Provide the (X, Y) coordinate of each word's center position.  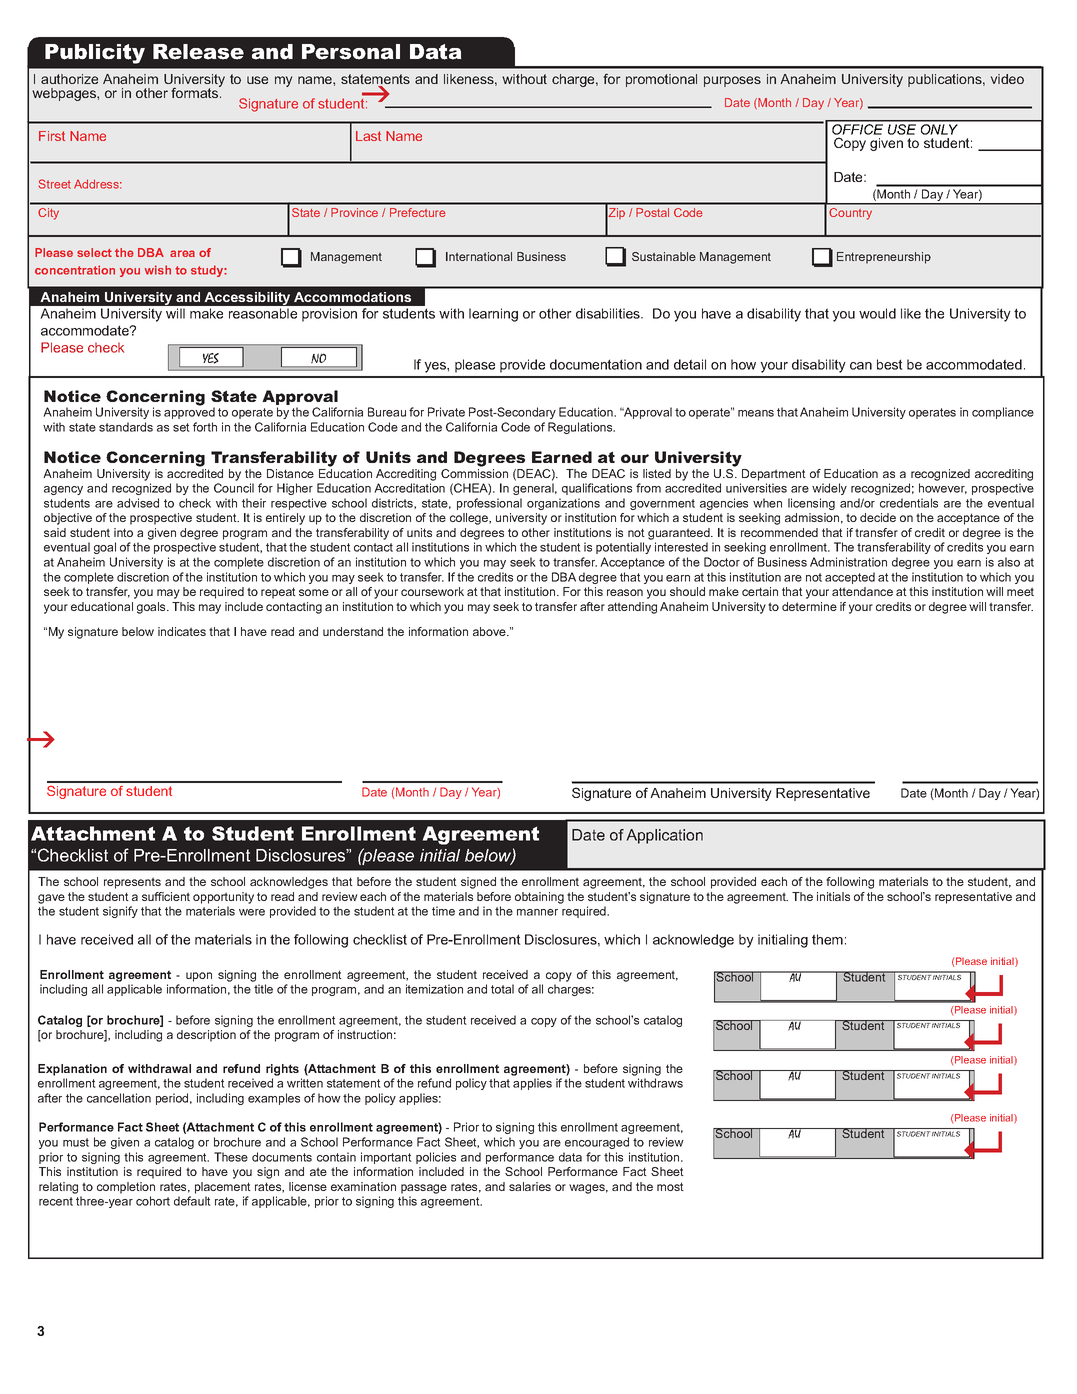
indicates (182, 631)
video (1007, 79)
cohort (153, 1201)
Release (198, 52)
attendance (862, 591)
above (490, 631)
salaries (530, 1186)
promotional (661, 80)
